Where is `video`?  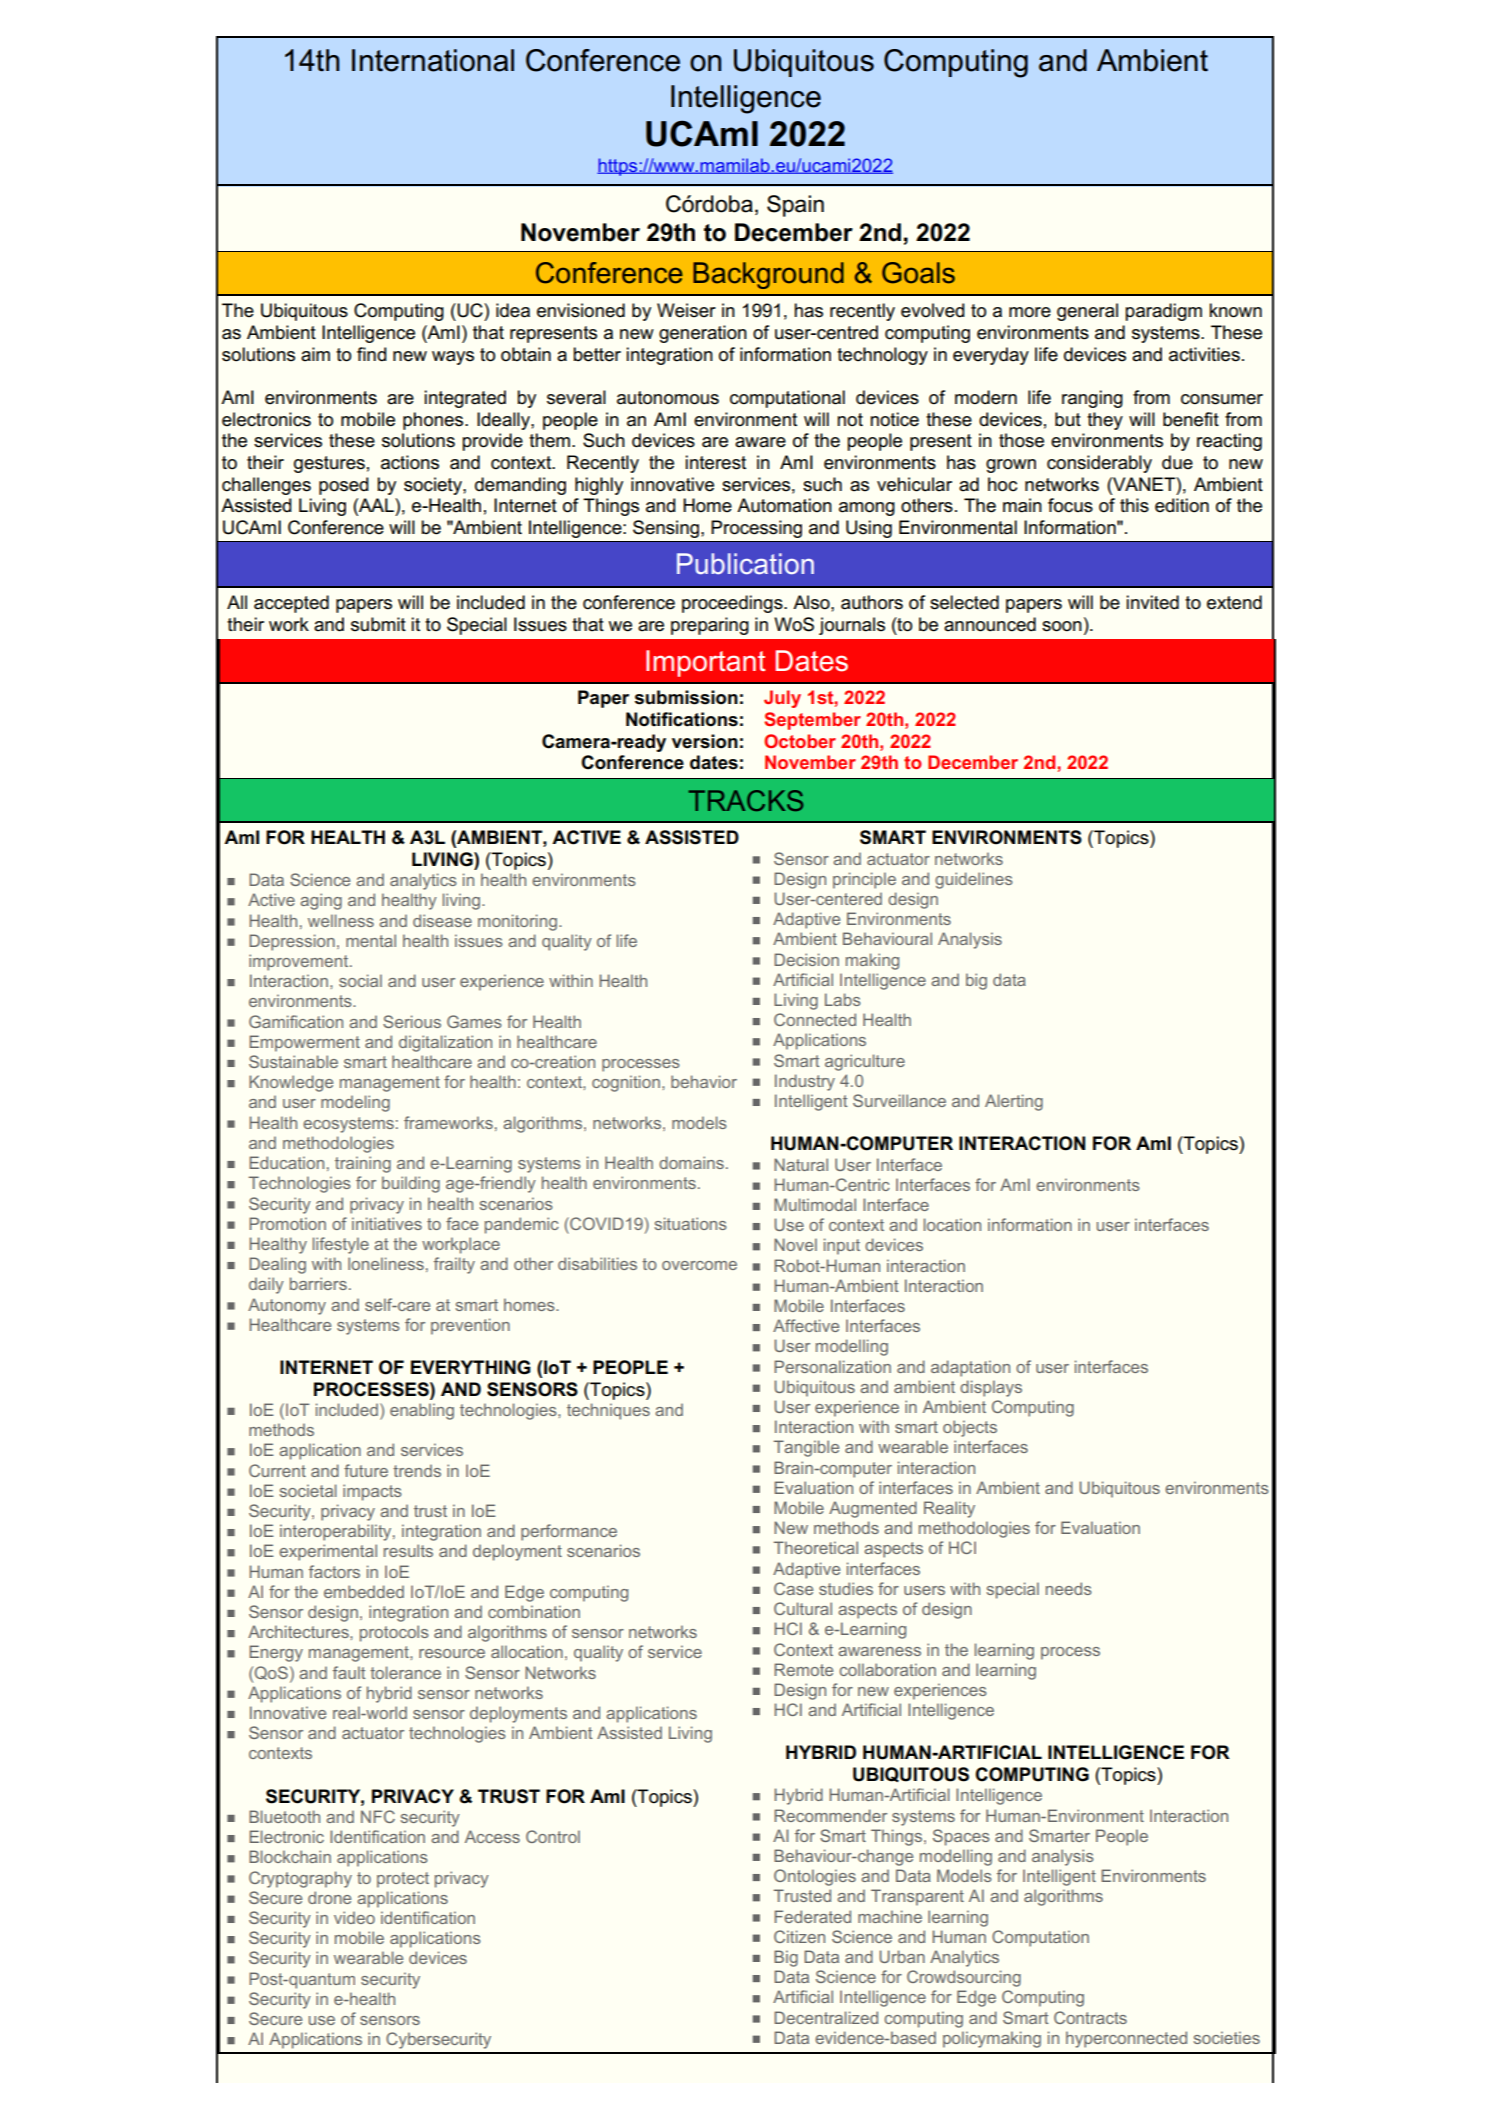 video is located at coordinates (354, 1917).
